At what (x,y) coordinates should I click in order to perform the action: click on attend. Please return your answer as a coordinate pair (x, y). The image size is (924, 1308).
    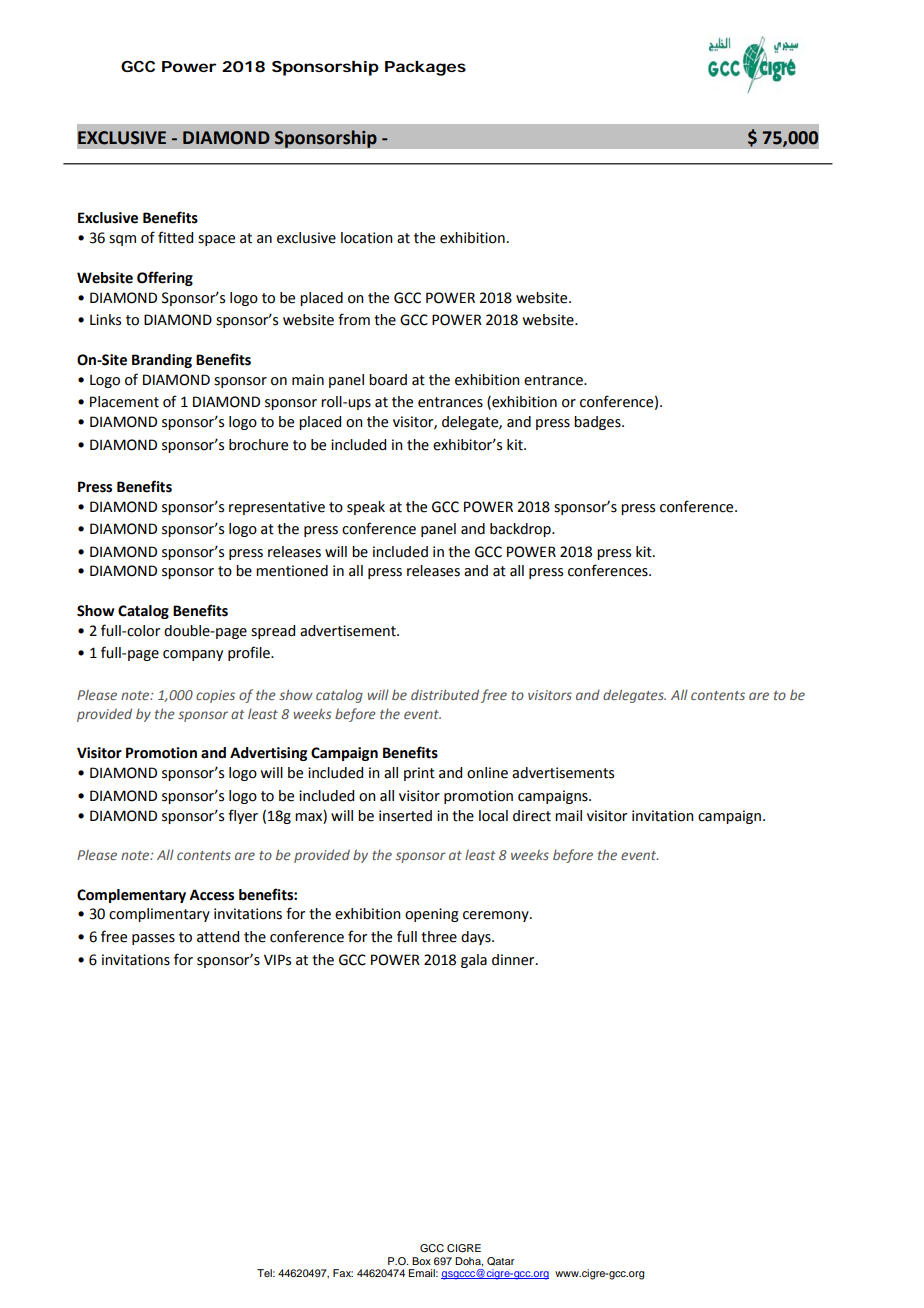
    Looking at the image, I should click on (218, 937).
